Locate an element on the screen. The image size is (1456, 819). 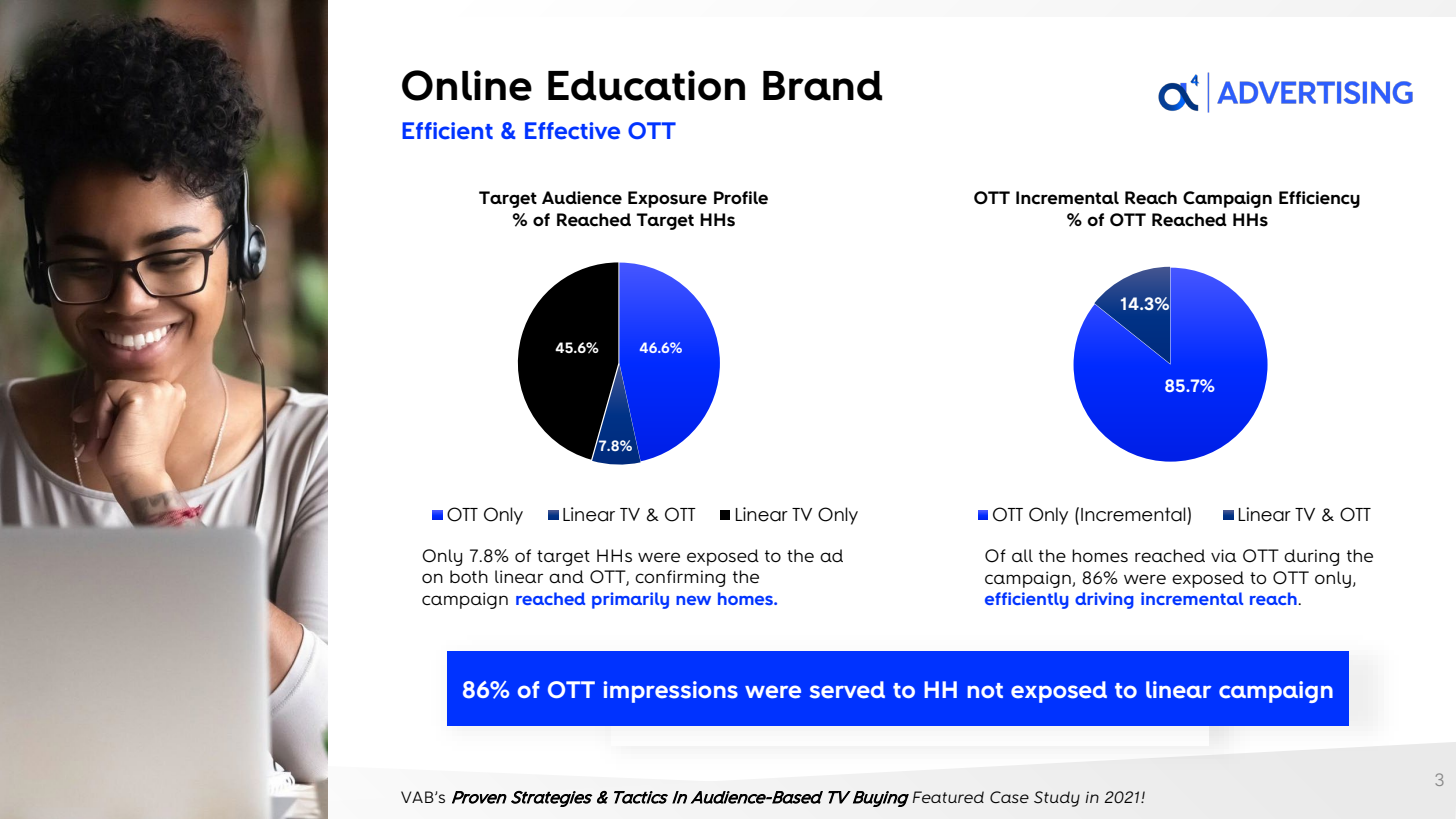
Efficiency is located at coordinates (1319, 199).
